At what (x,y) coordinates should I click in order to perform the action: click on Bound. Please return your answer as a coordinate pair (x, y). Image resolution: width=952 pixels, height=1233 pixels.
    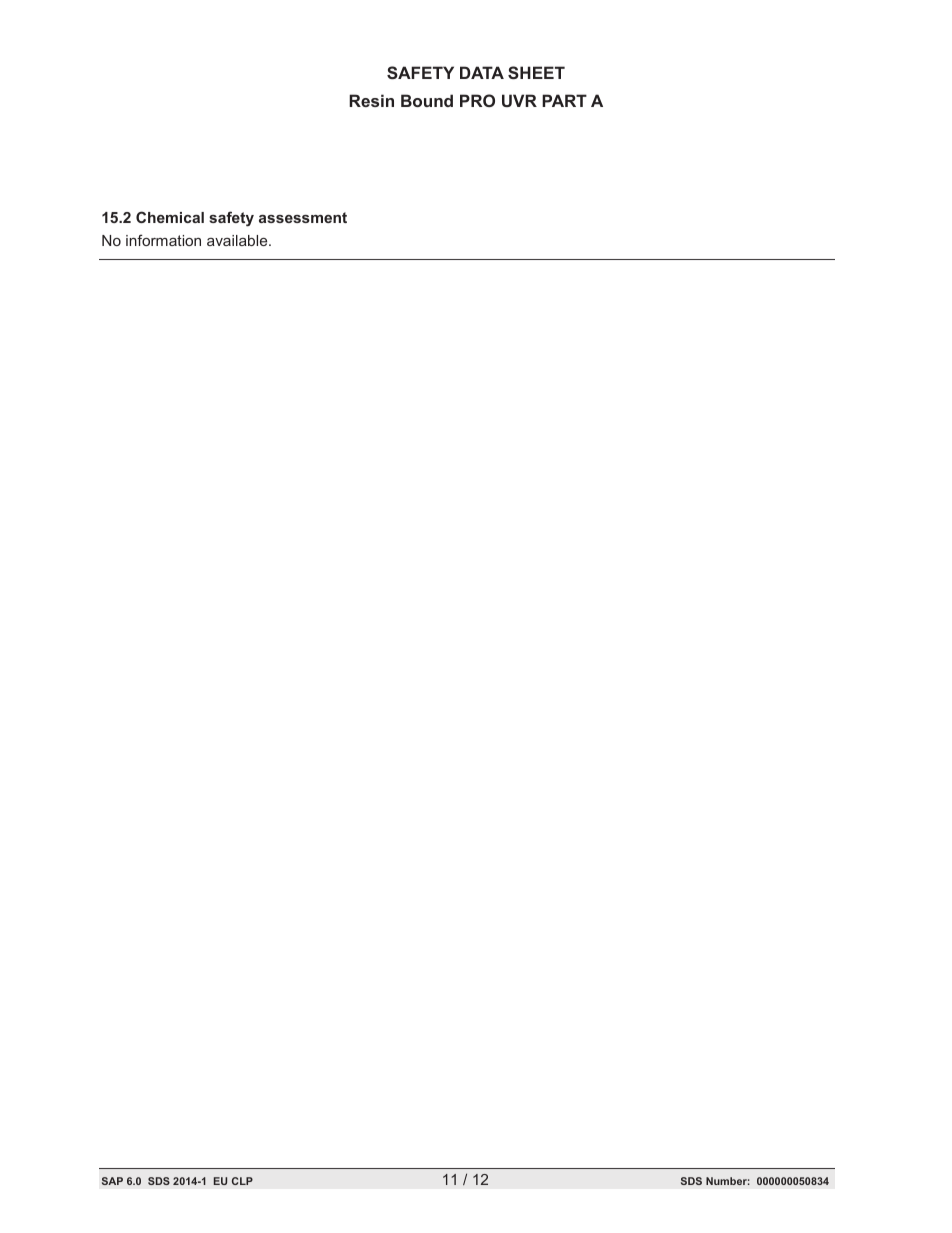
    Looking at the image, I should click on (427, 100).
